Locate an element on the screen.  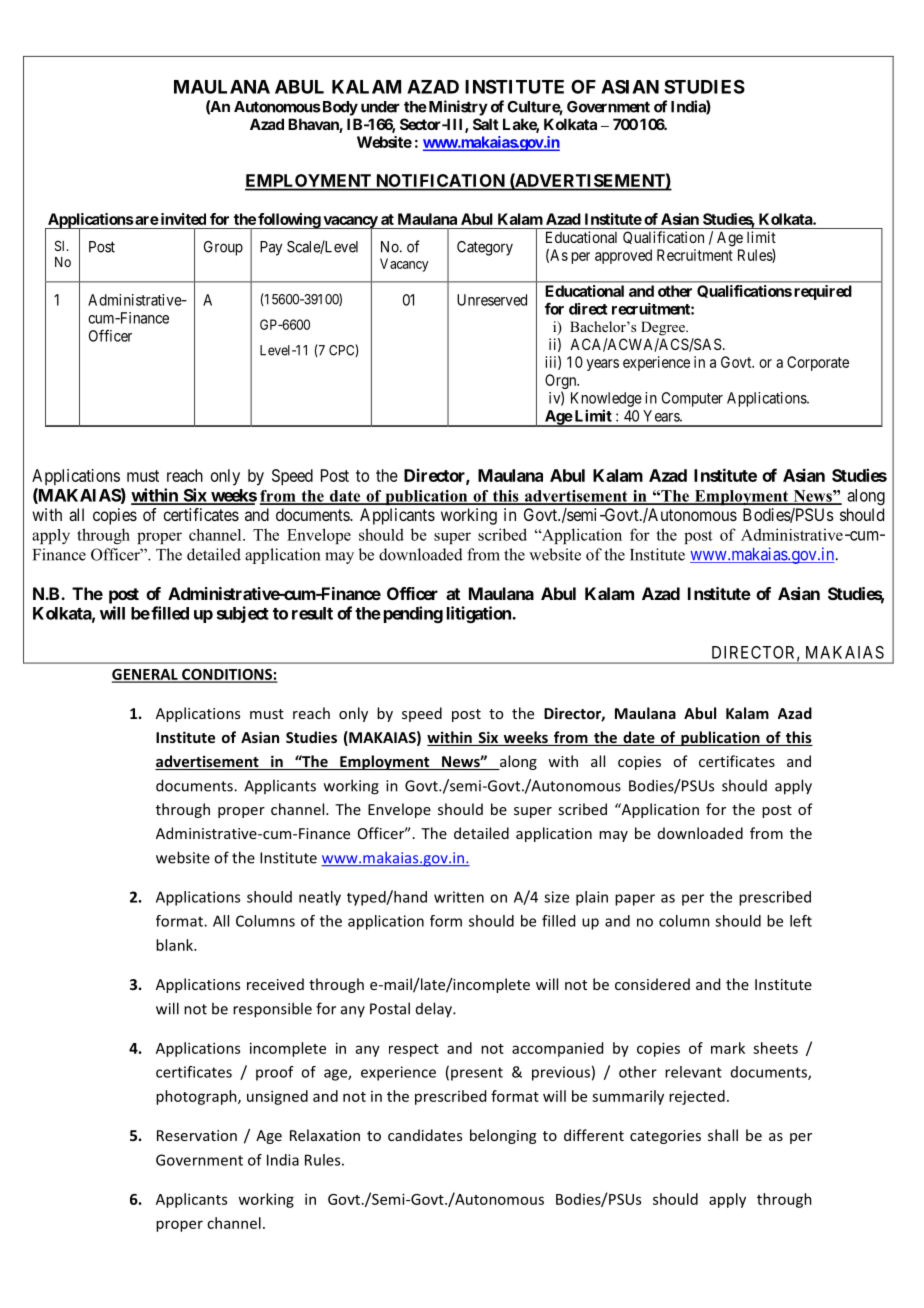
approved is located at coordinates (623, 256).
